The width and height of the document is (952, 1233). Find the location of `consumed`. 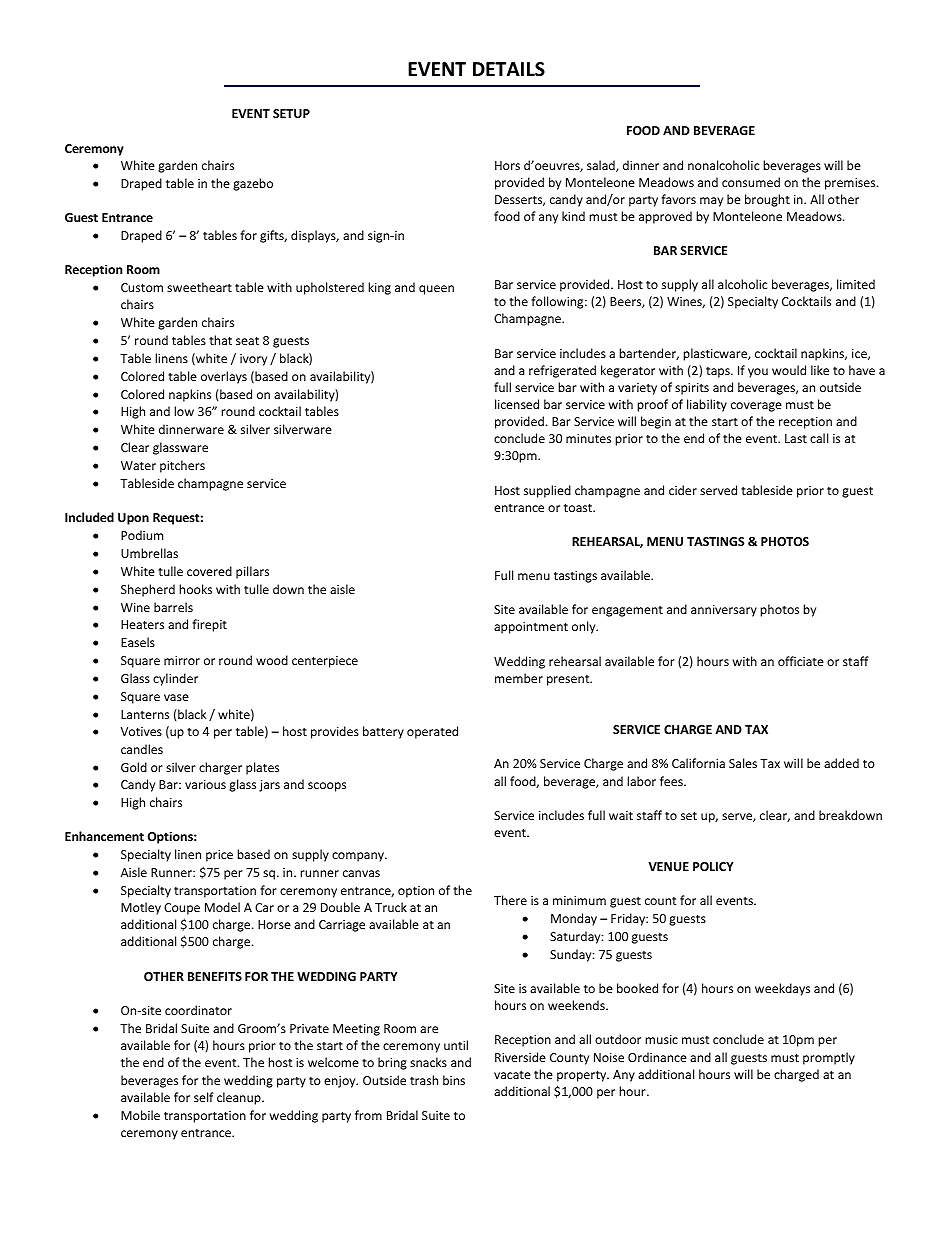

consumed is located at coordinates (751, 182).
